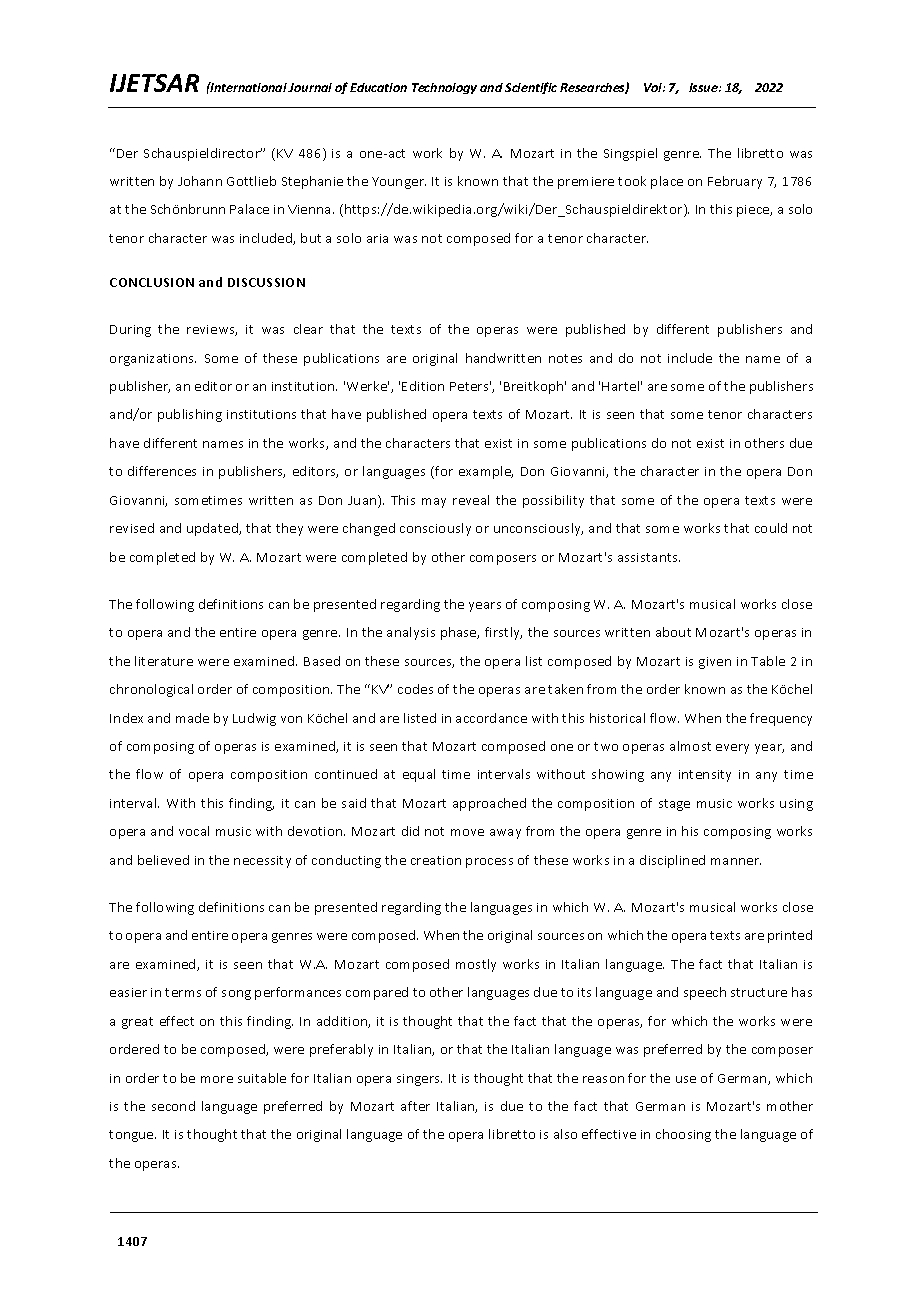 The width and height of the image is (924, 1308). What do you see at coordinates (736, 861) in the image?
I see `manner` at bounding box center [736, 861].
